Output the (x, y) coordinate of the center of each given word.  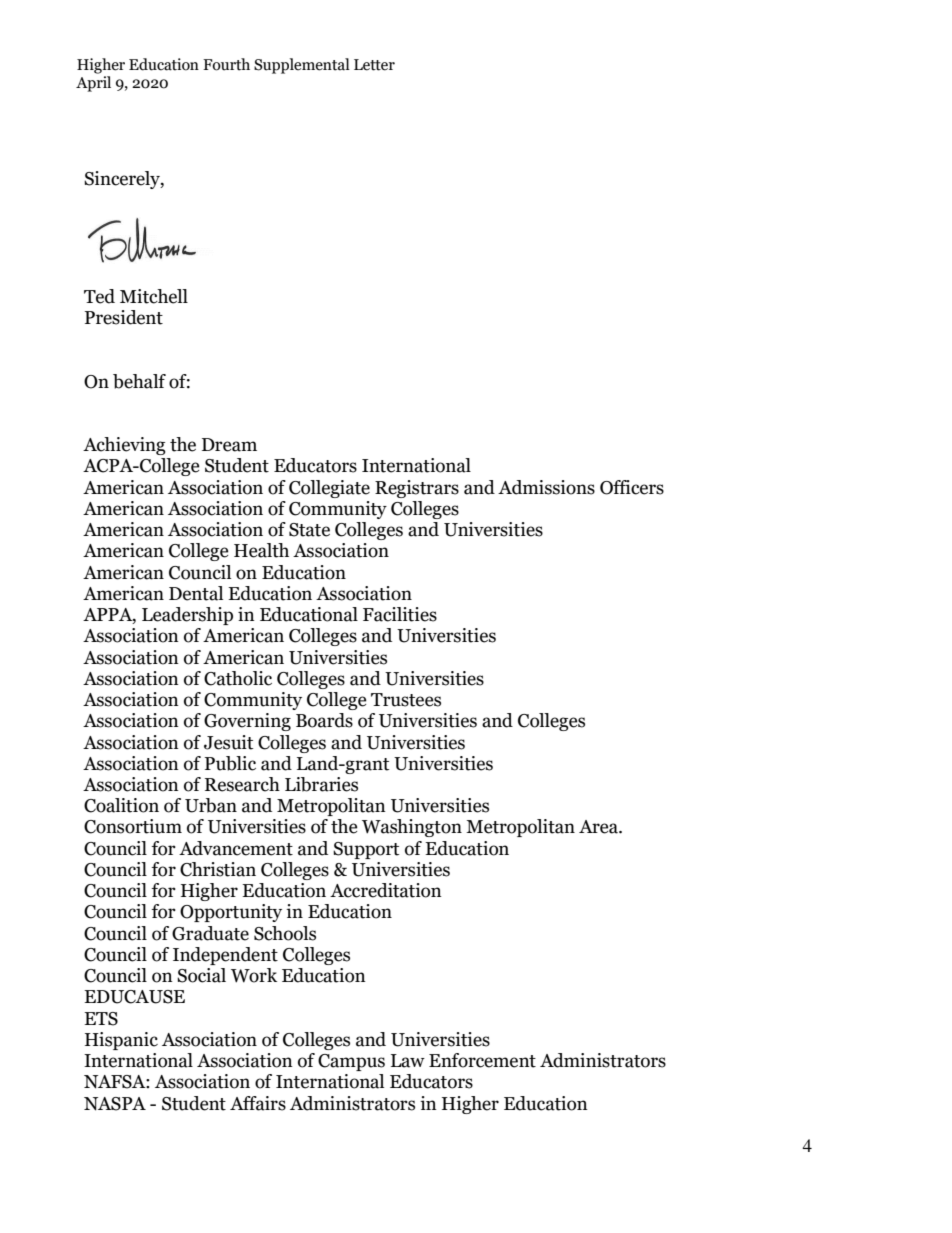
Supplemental (302, 66)
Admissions (546, 487)
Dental (196, 593)
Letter (374, 65)
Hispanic (121, 1041)
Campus (351, 1062)
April (93, 84)
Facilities (400, 614)
